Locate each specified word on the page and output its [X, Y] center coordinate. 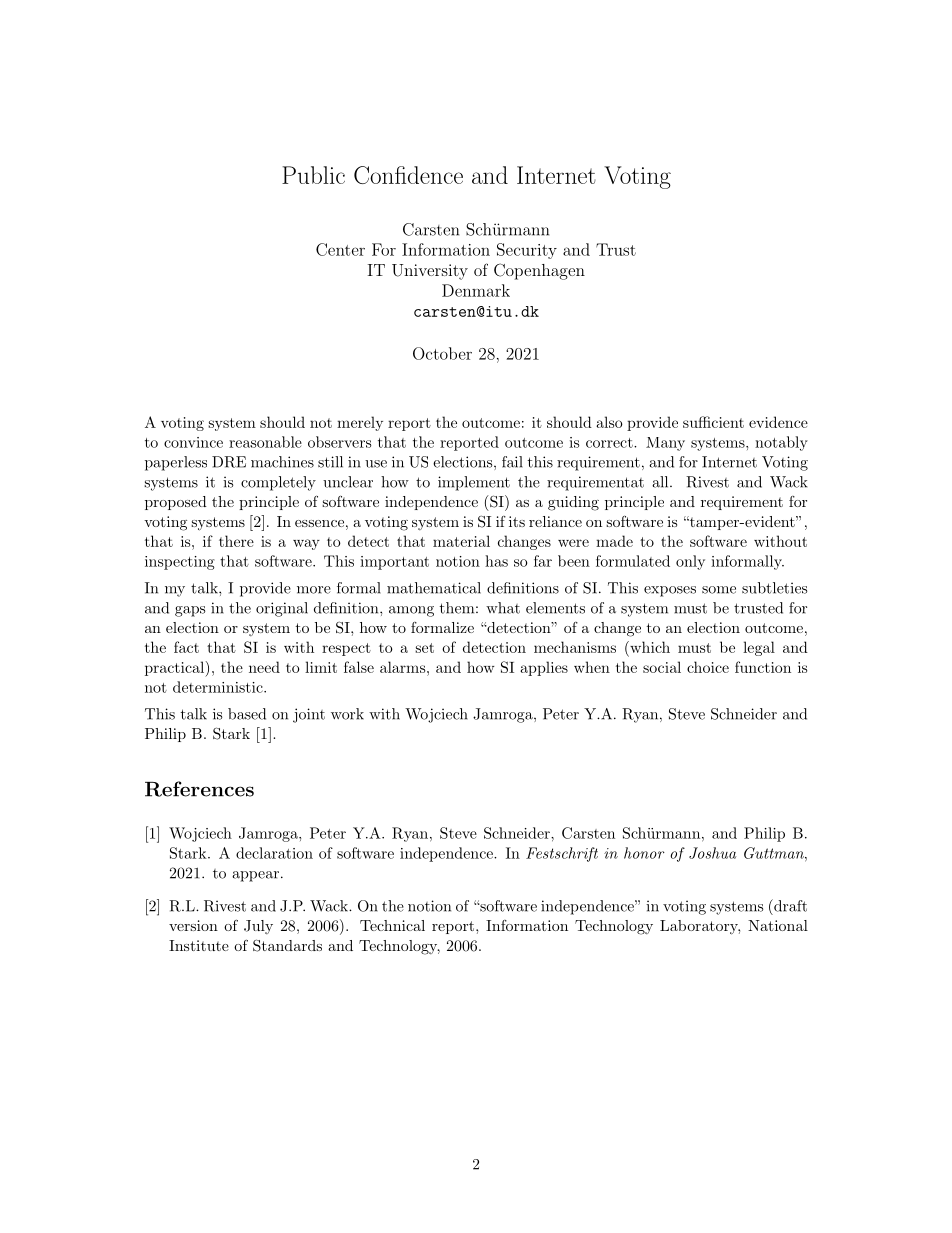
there [236, 541]
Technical [392, 925]
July [258, 927]
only [690, 562]
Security [527, 251]
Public [313, 175]
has [496, 561]
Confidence [408, 175]
